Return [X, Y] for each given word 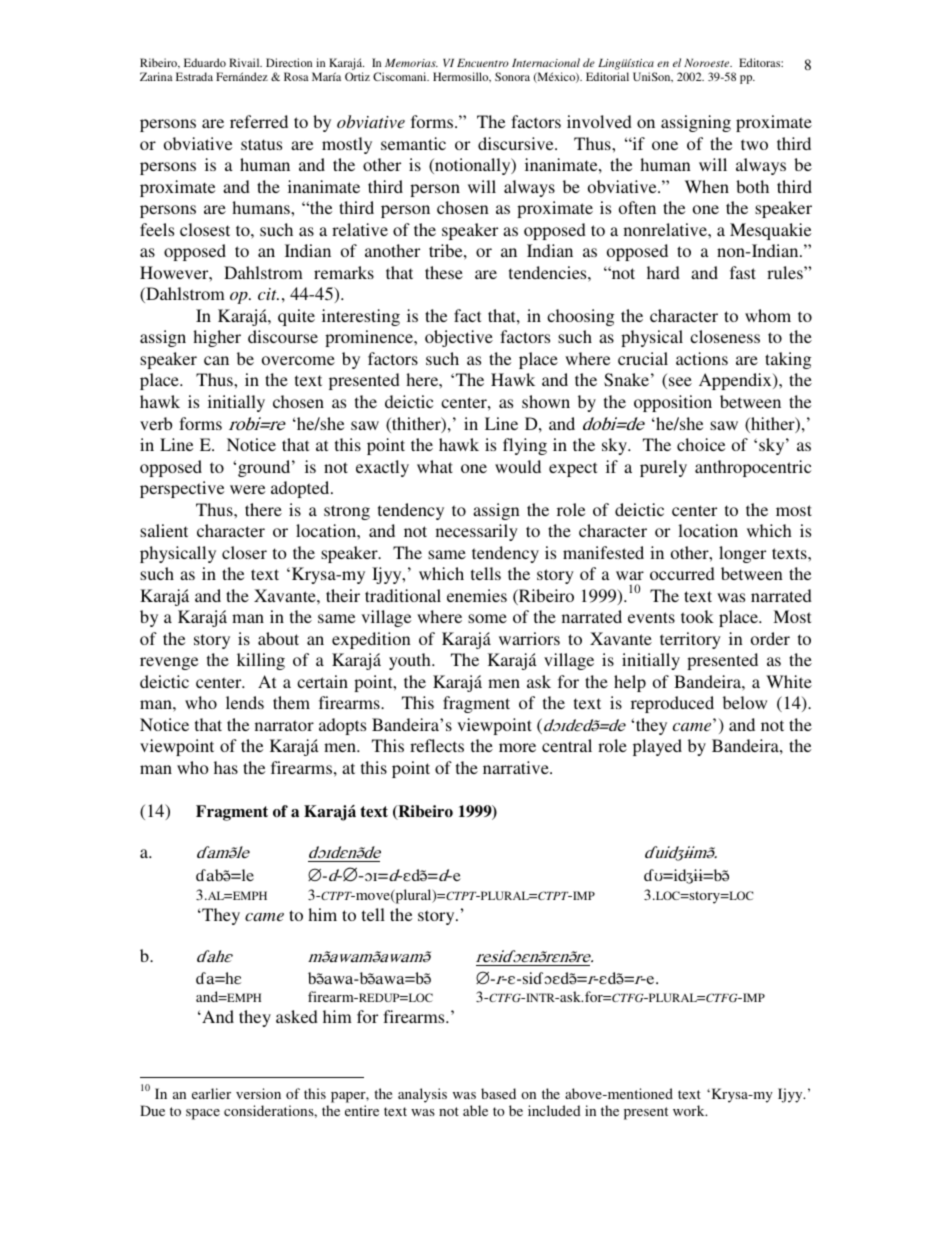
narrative [517, 767]
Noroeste [708, 63]
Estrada [194, 76]
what [435, 466]
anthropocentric [753, 468]
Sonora [512, 76]
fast [743, 272]
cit [268, 294]
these [444, 272]
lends [245, 702]
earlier [211, 1093]
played [657, 747]
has [226, 767]
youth [411, 661]
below [745, 702]
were [247, 489]
